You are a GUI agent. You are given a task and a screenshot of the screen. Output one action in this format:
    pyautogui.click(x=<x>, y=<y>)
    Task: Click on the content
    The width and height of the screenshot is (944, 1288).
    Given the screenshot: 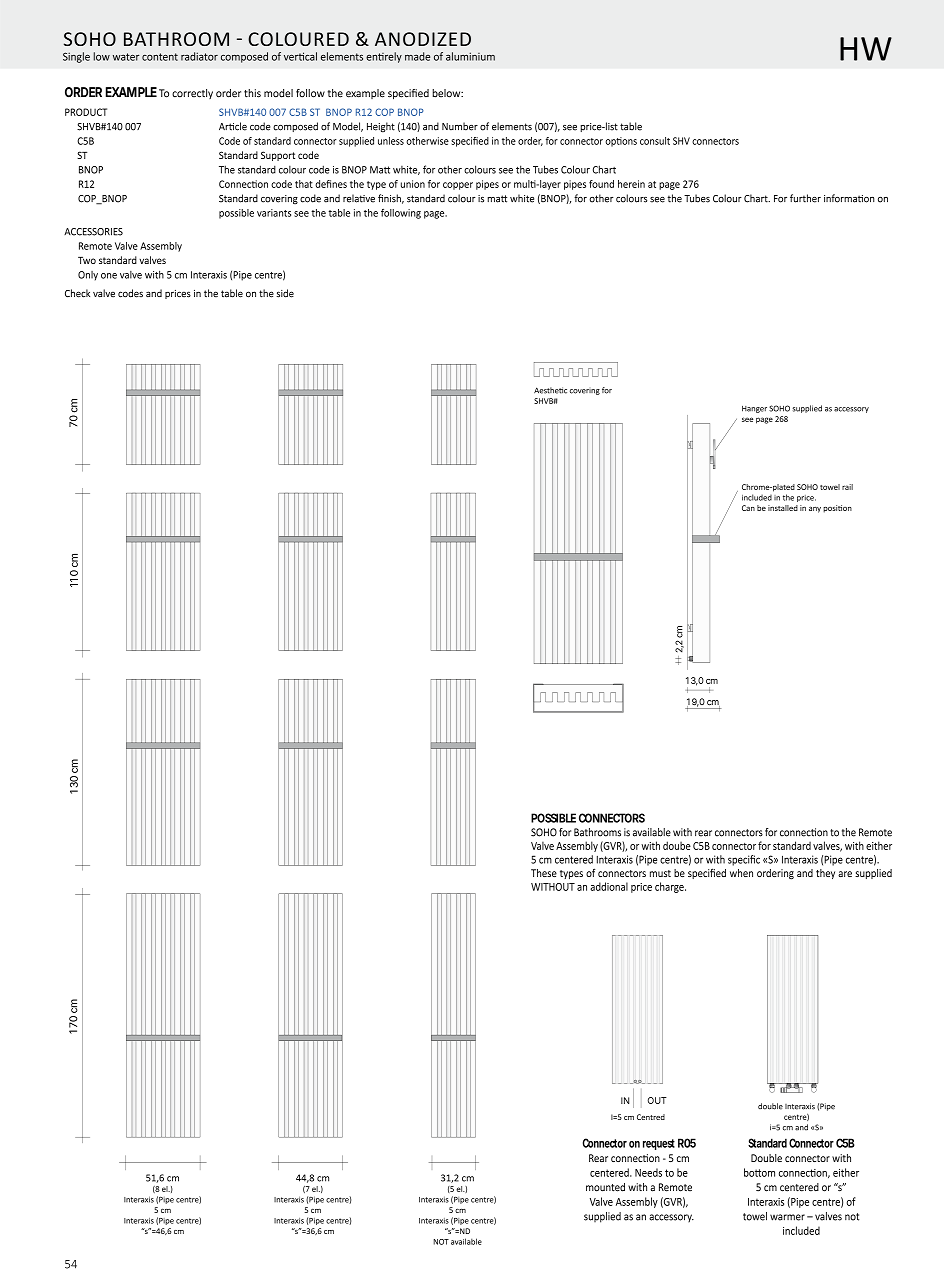 What is the action you would take?
    pyautogui.click(x=160, y=57)
